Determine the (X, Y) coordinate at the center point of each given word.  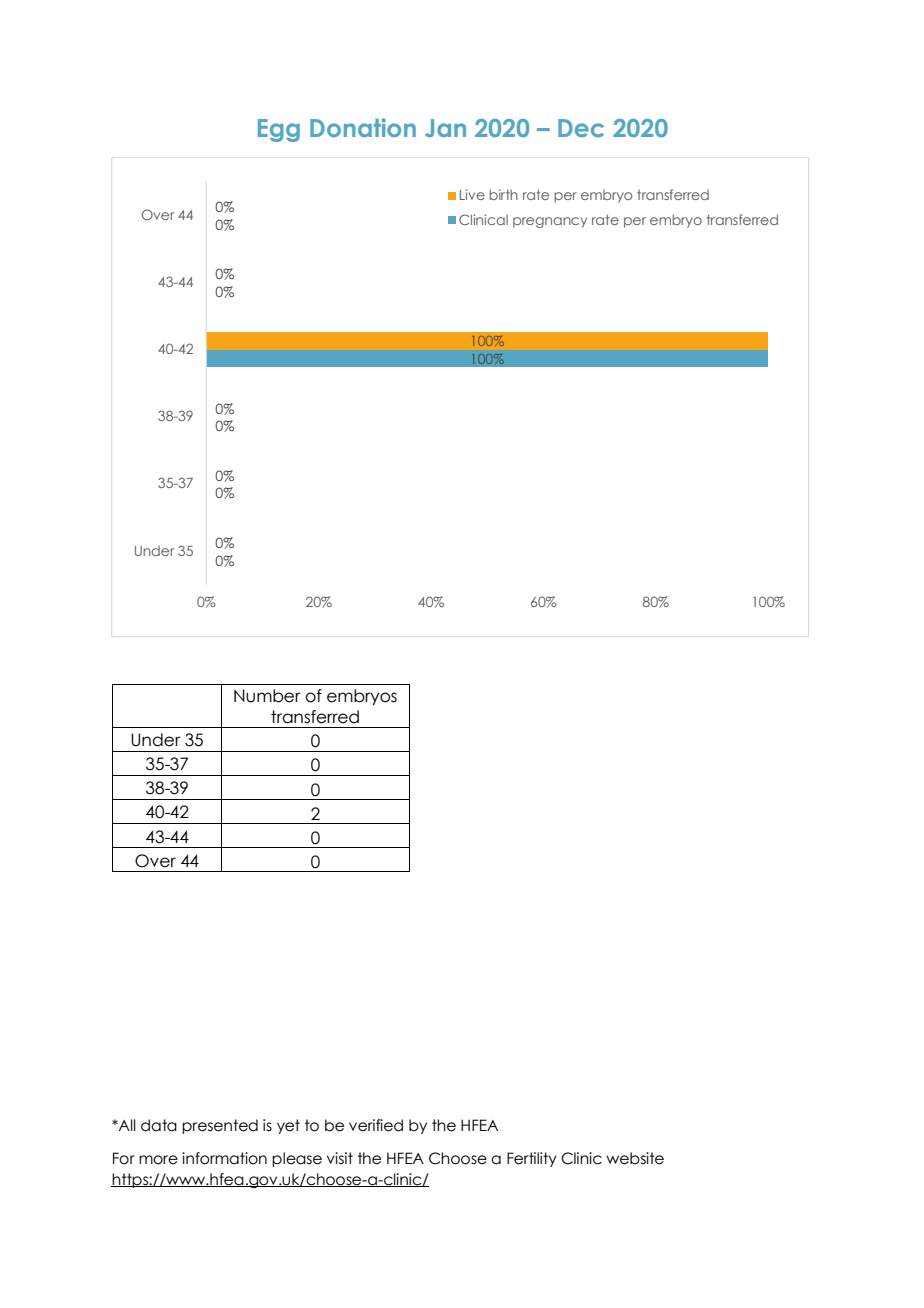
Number (267, 696)
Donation (363, 127)
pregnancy (550, 222)
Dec (581, 128)
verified (376, 1125)
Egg (279, 130)
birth (504, 194)
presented (220, 1126)
